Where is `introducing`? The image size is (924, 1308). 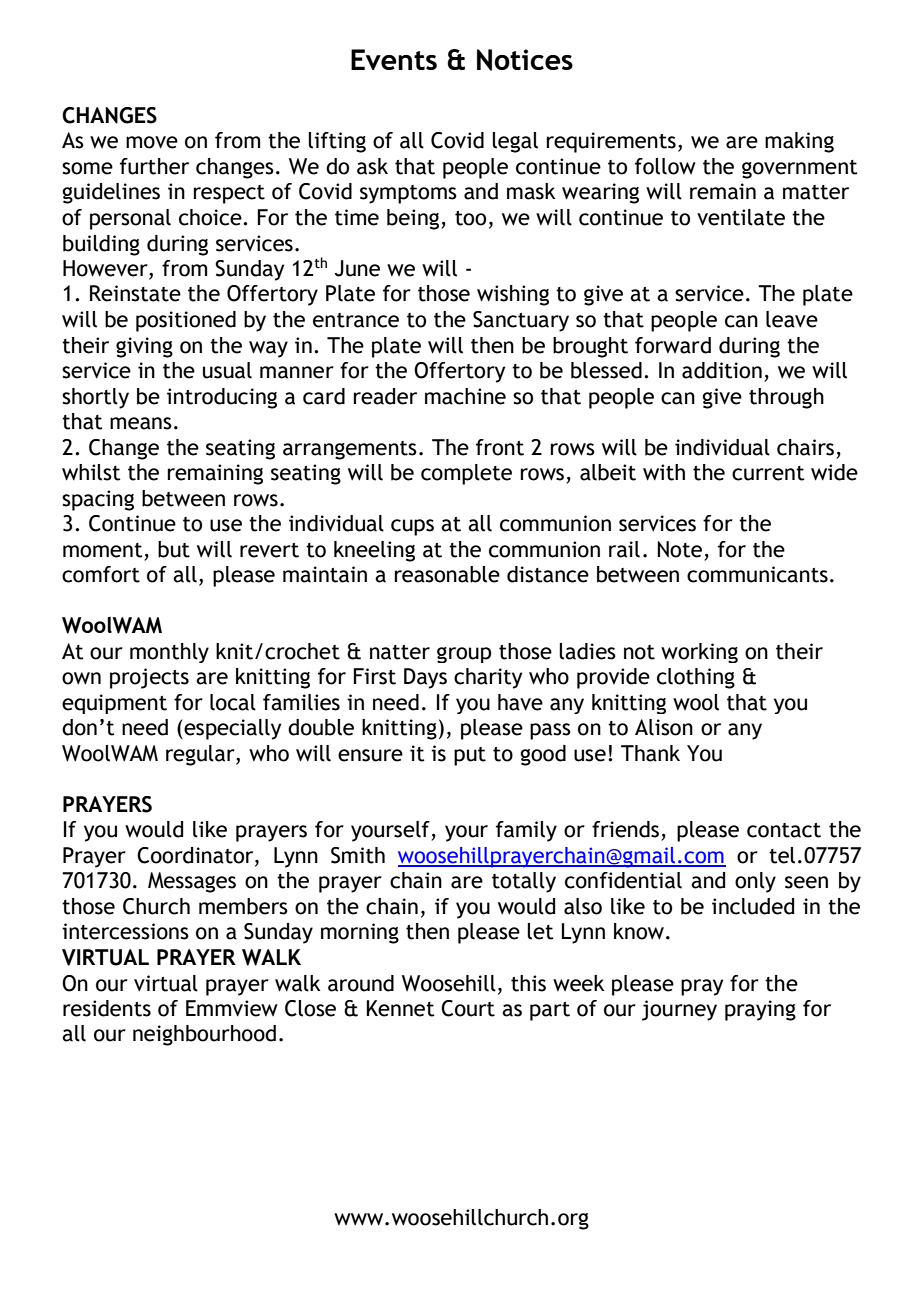 introducing is located at coordinates (222, 398).
